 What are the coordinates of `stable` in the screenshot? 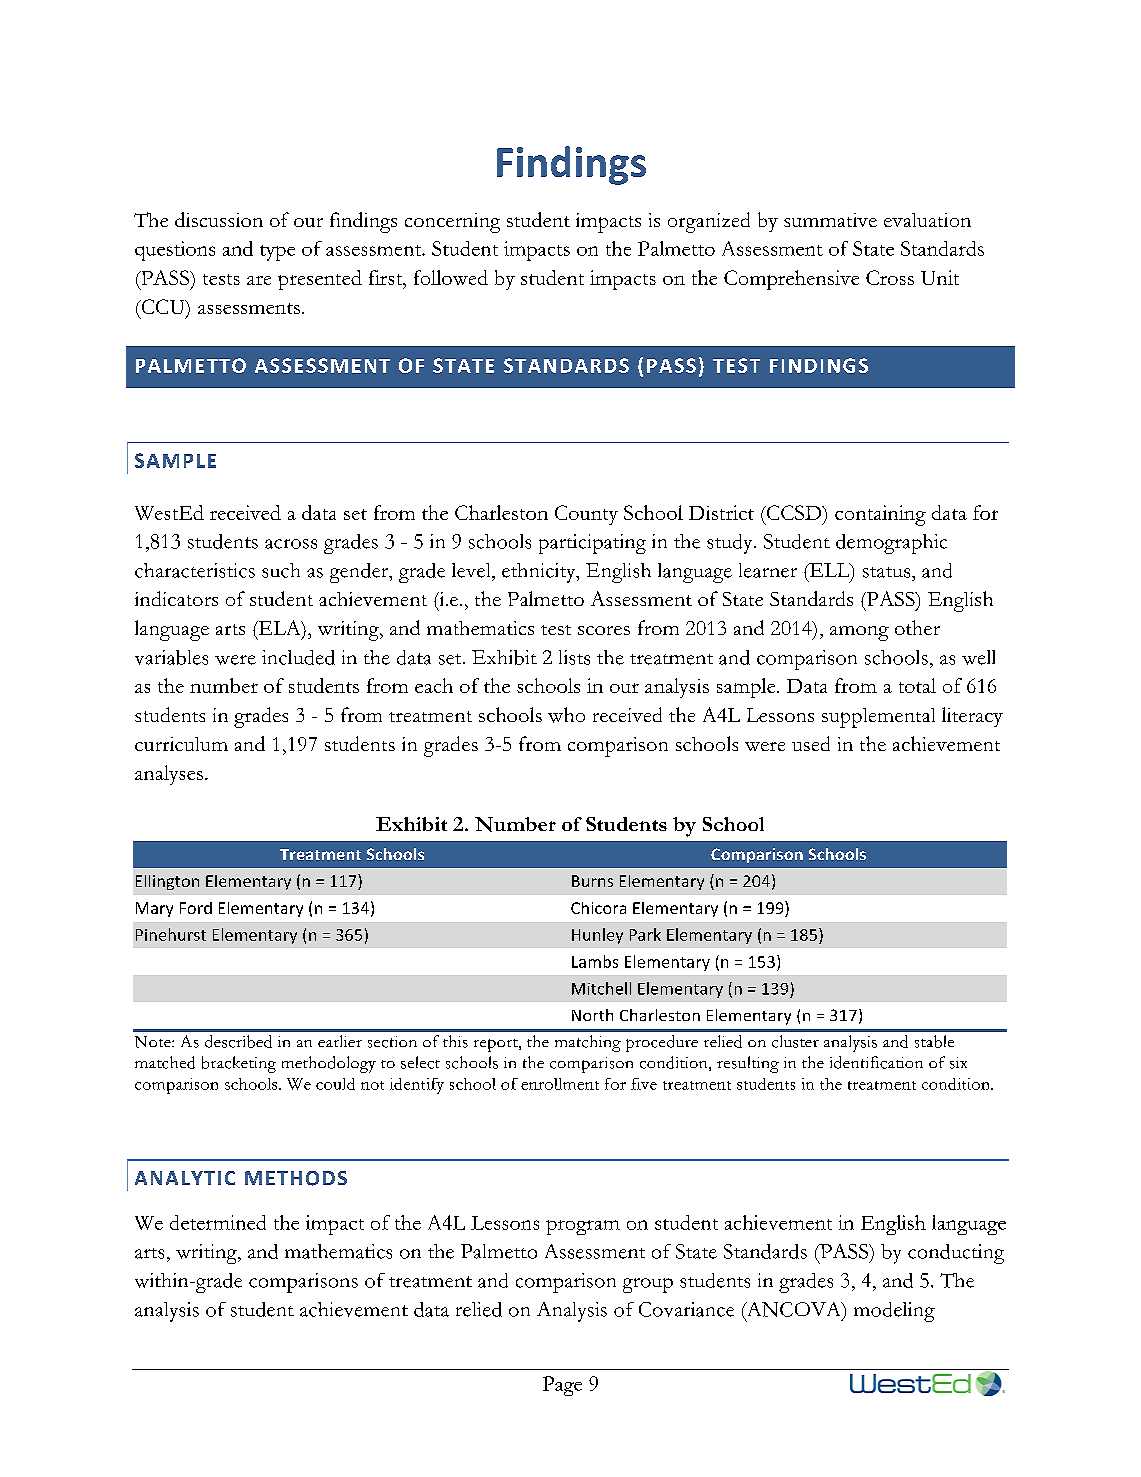 It's located at (934, 1041).
